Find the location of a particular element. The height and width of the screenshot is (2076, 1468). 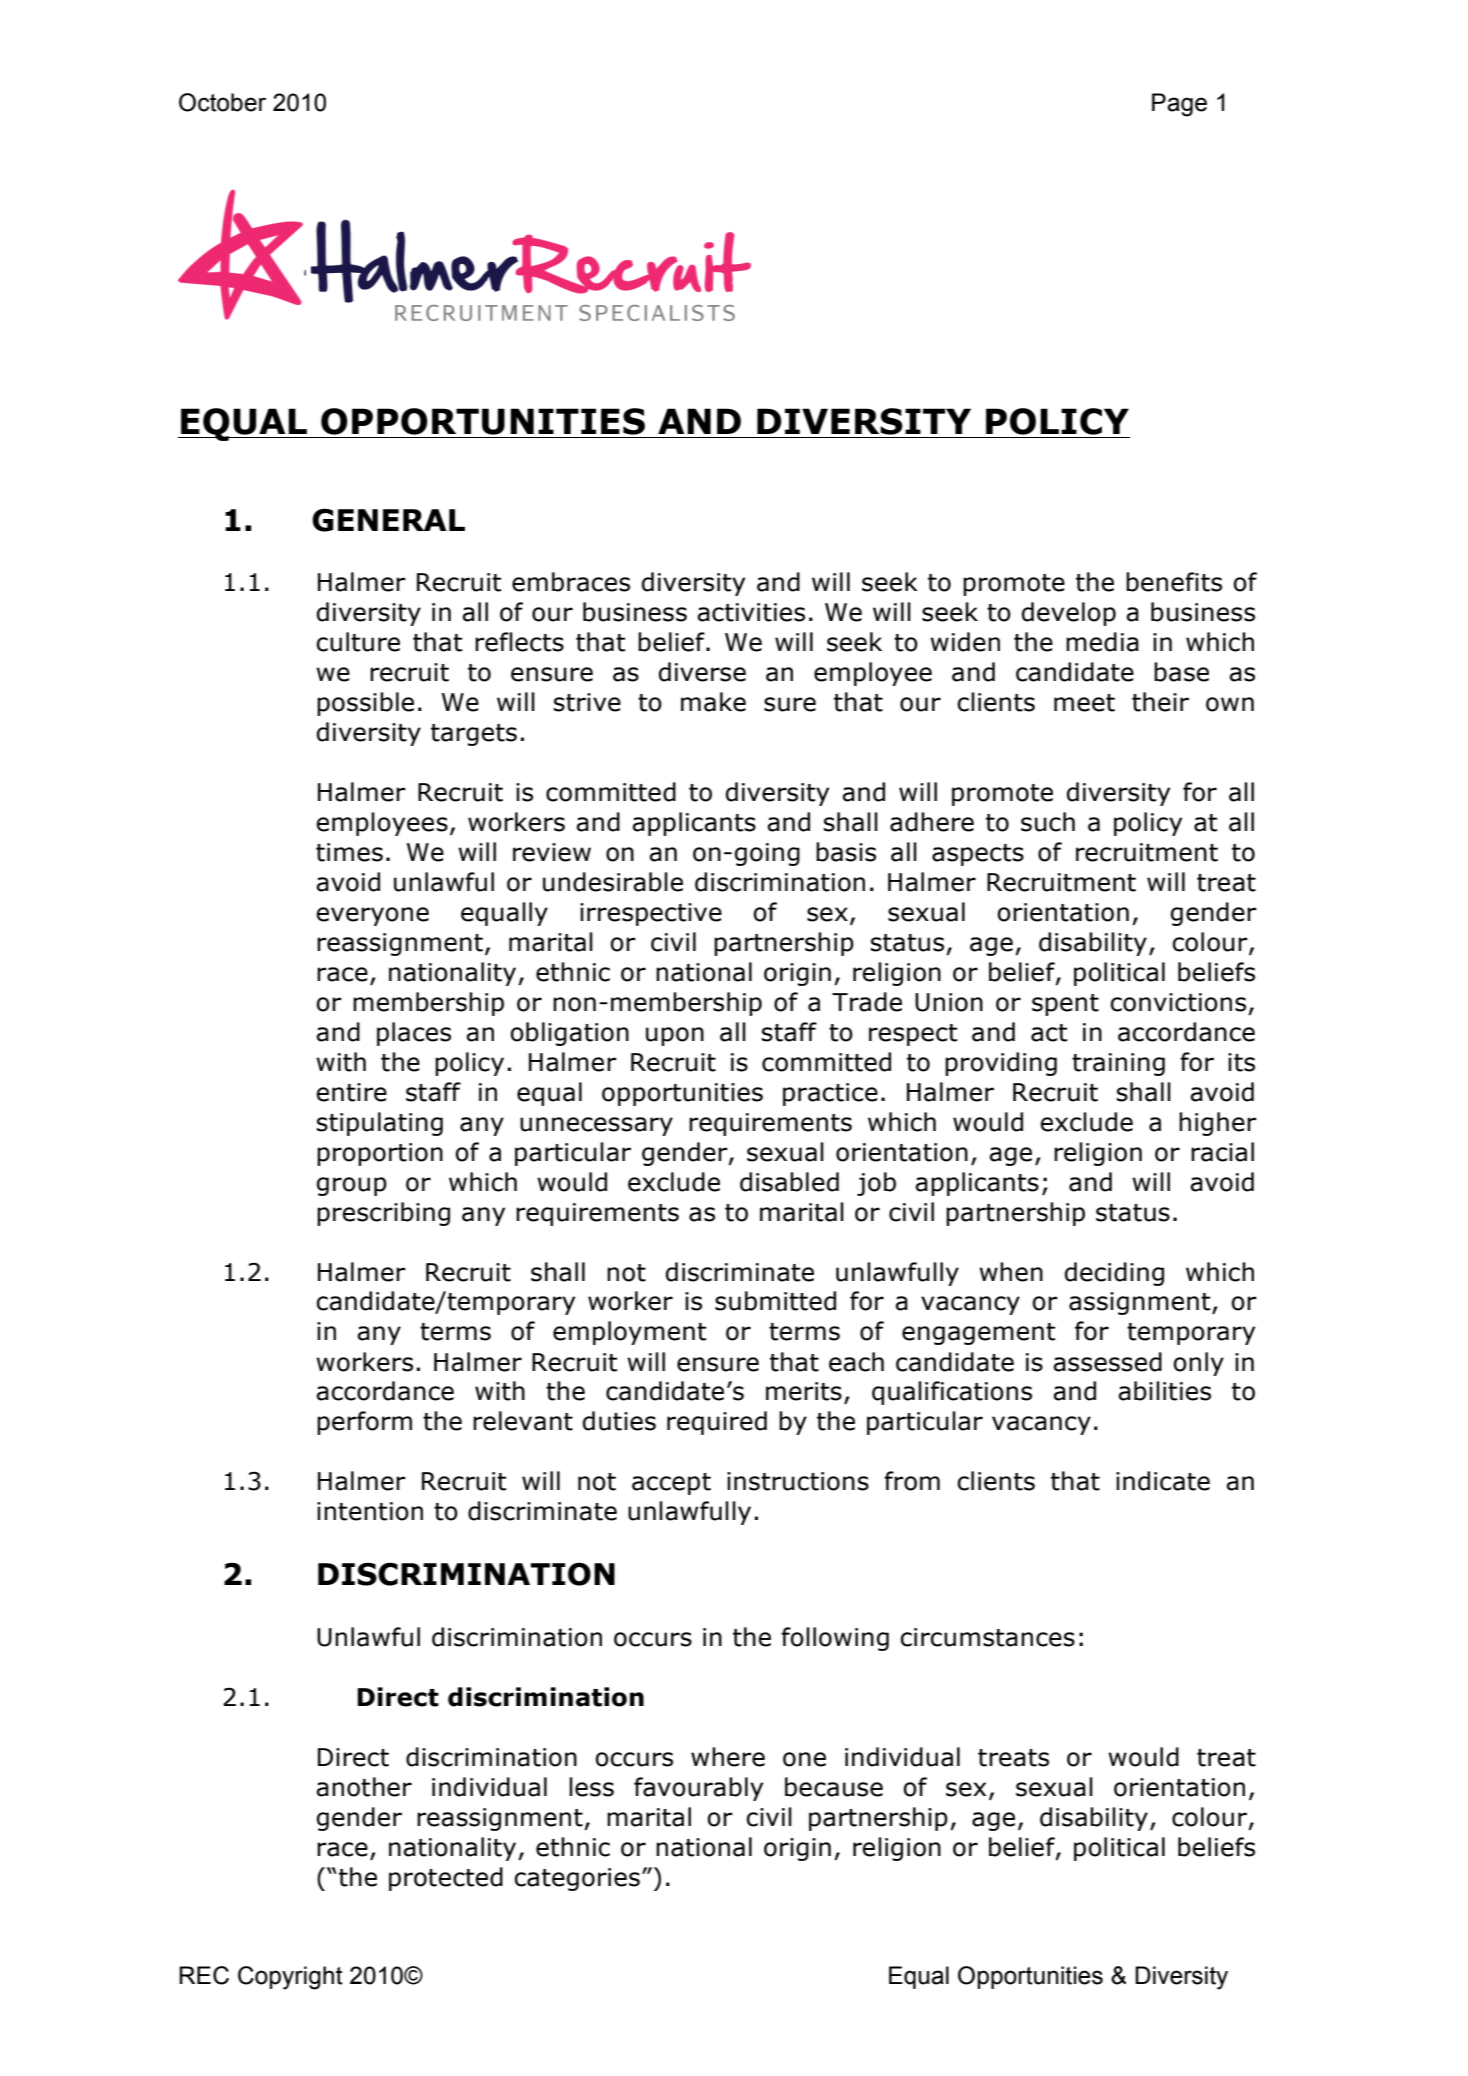

upon is located at coordinates (675, 1036).
